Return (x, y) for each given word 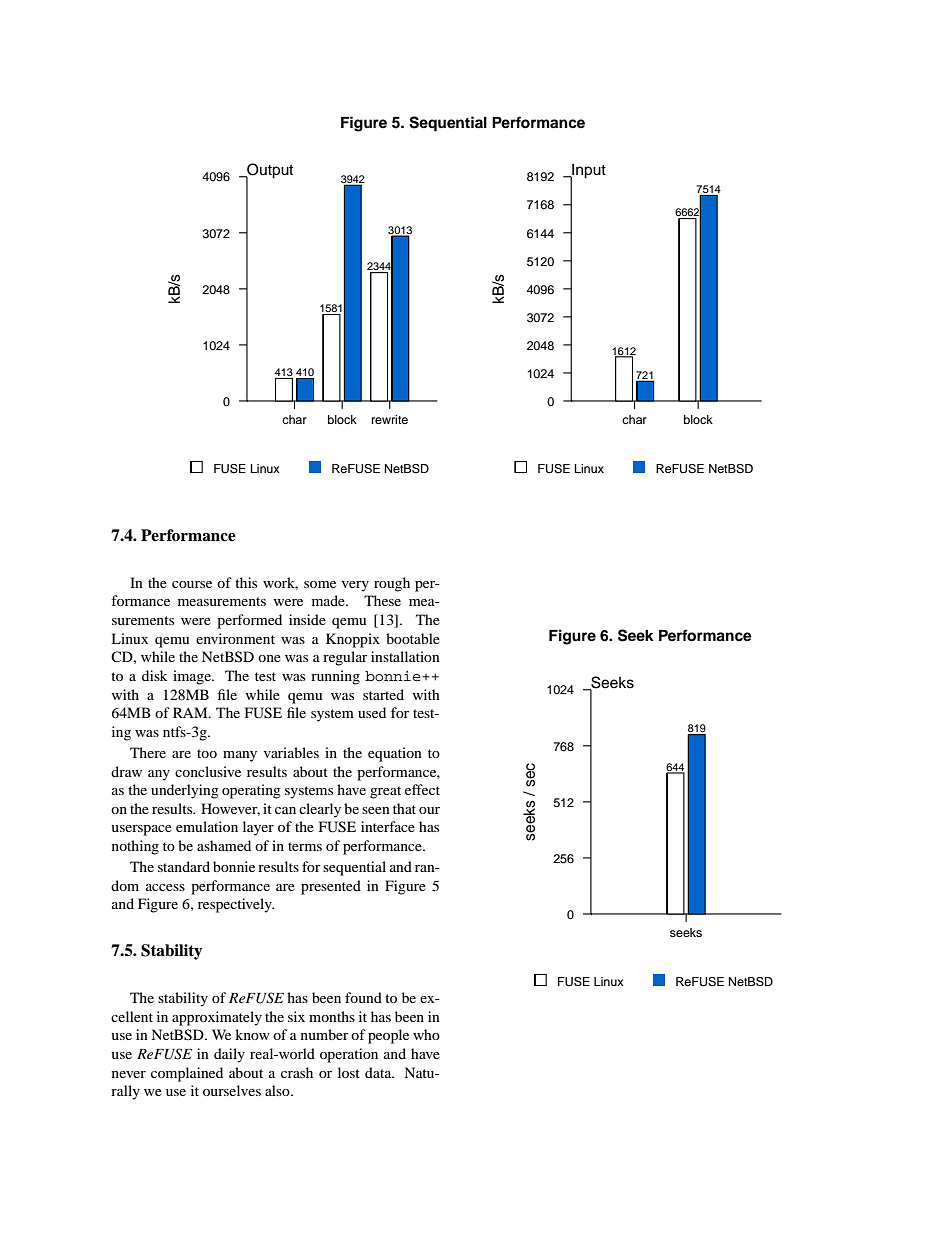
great (385, 792)
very (355, 586)
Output (269, 171)
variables (291, 752)
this (246, 582)
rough (392, 584)
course (192, 584)
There (148, 752)
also (278, 1090)
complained (187, 1074)
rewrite (390, 419)
